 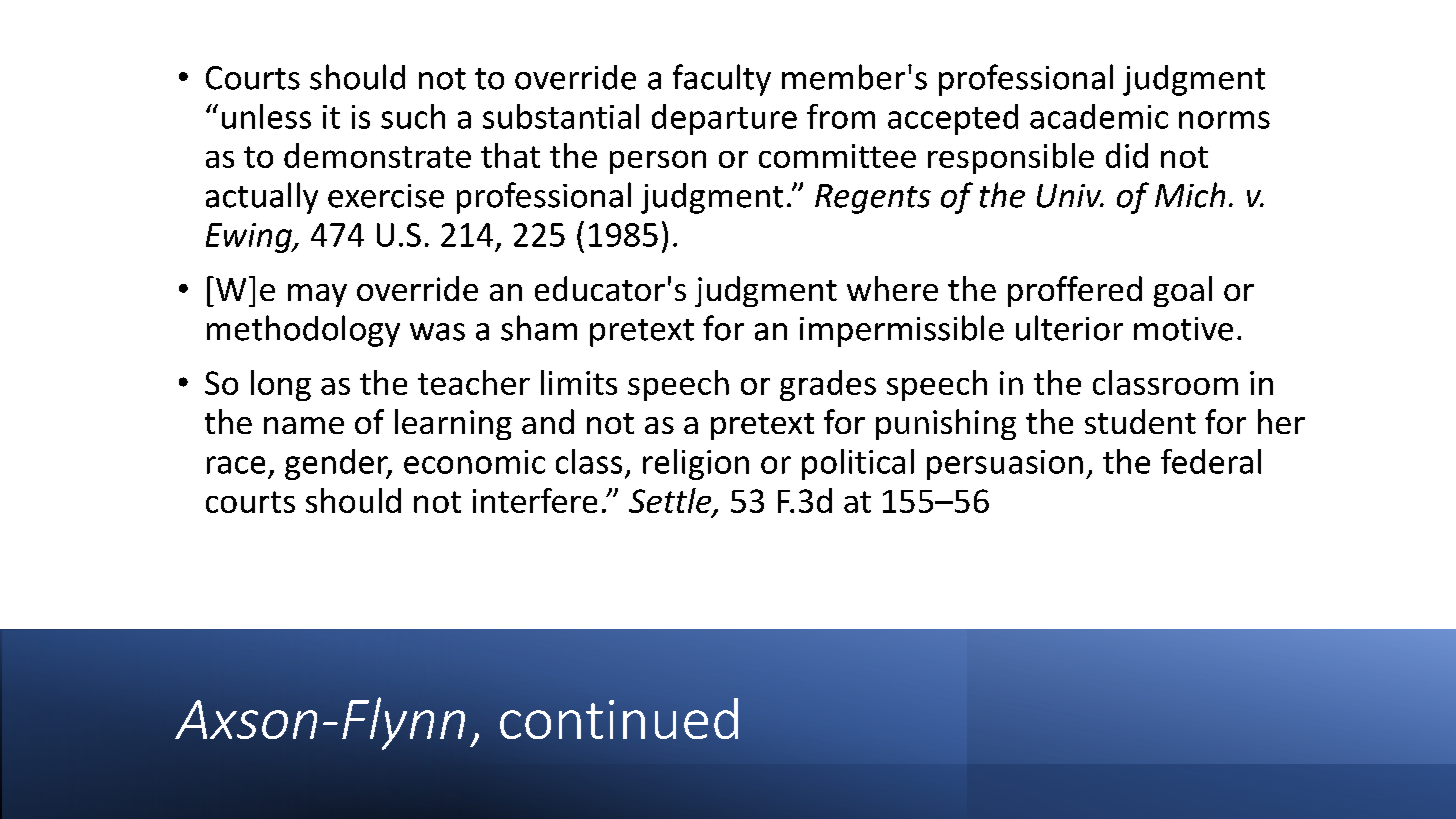 What do you see at coordinates (828, 385) in the page?
I see `grades` at bounding box center [828, 385].
